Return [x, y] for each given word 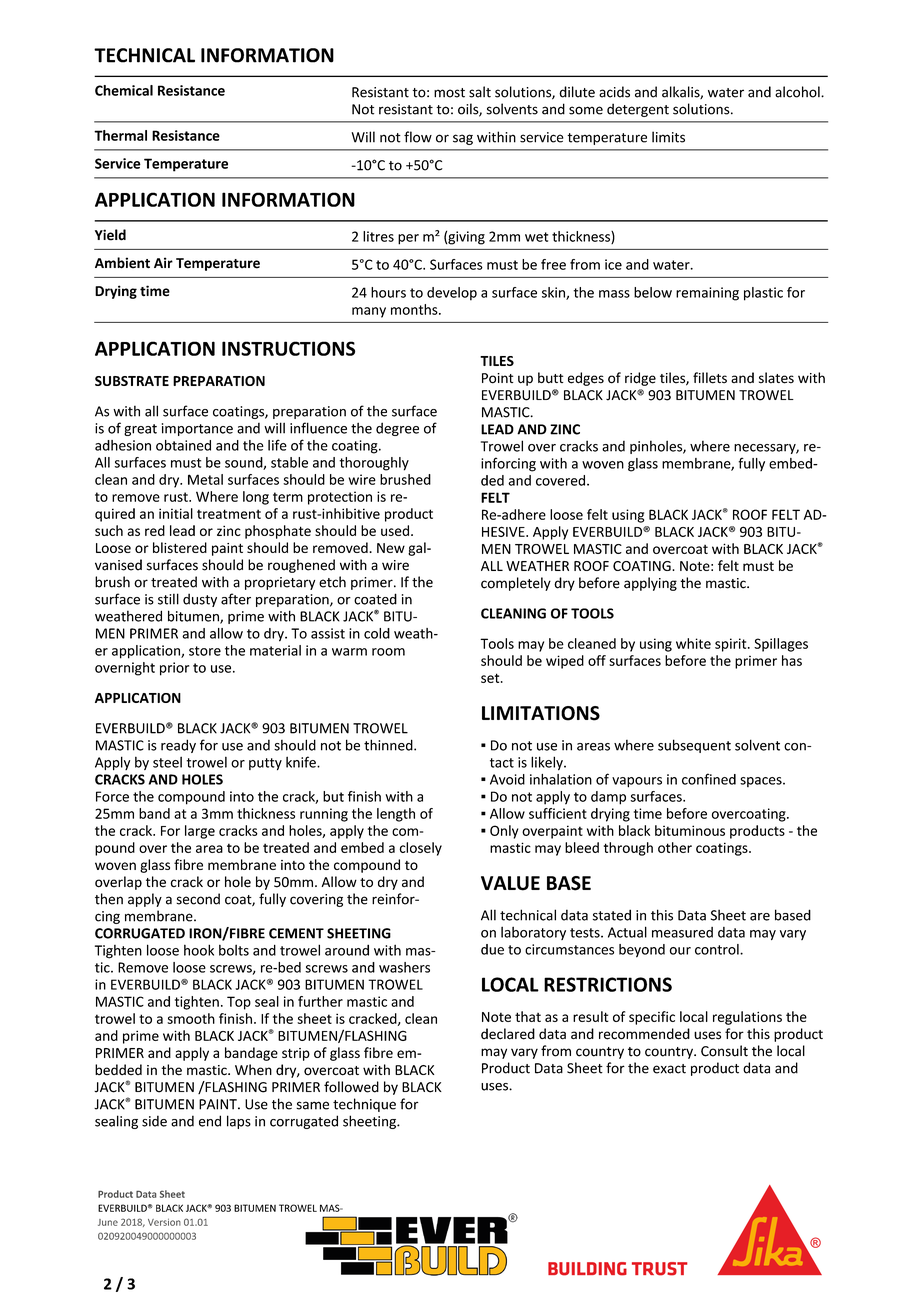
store [205, 651]
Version [164, 1222]
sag [463, 139]
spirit [732, 645]
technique [364, 1105]
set [491, 678]
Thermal [120, 135]
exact [669, 1069]
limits [668, 137]
